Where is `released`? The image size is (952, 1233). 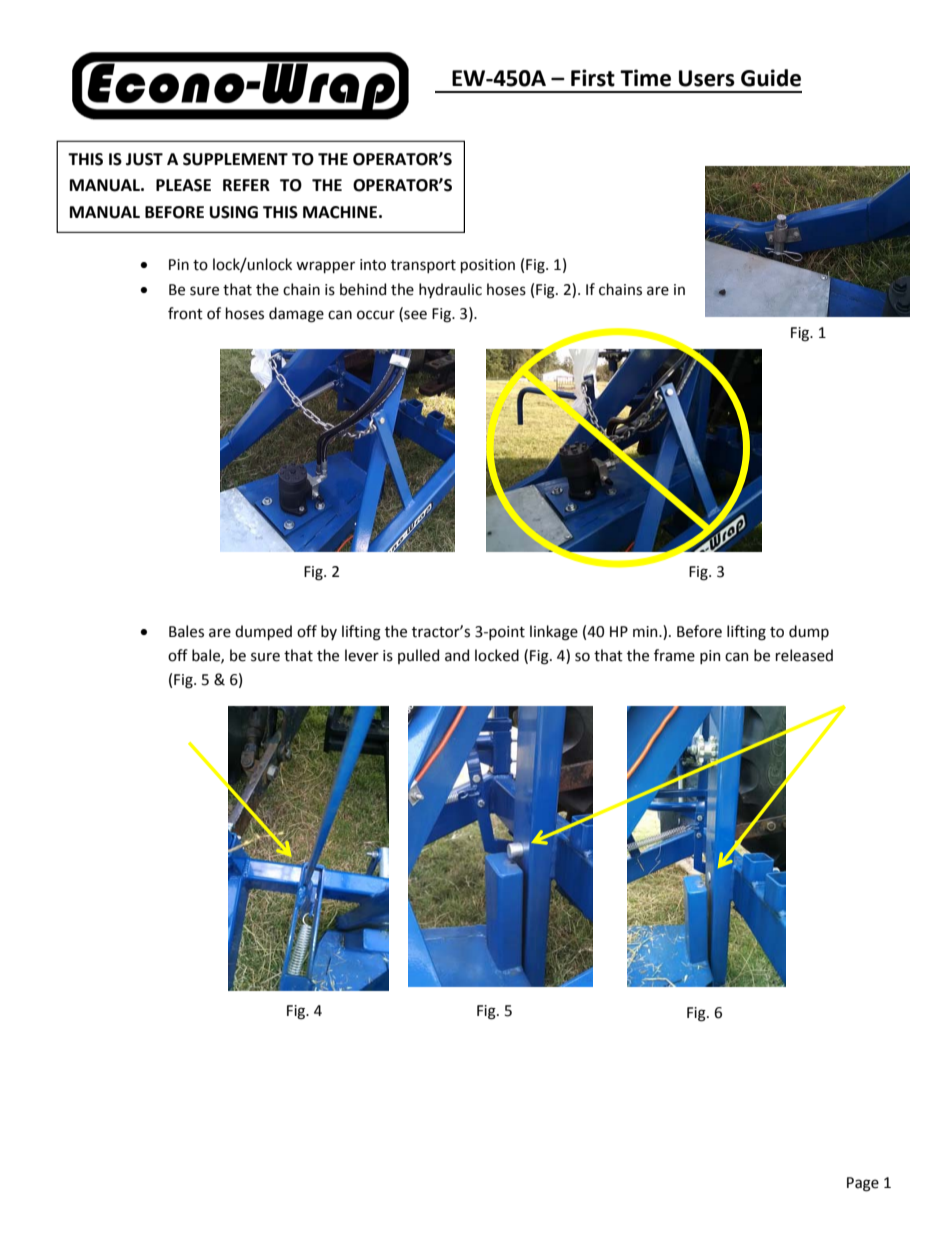 released is located at coordinates (804, 655).
